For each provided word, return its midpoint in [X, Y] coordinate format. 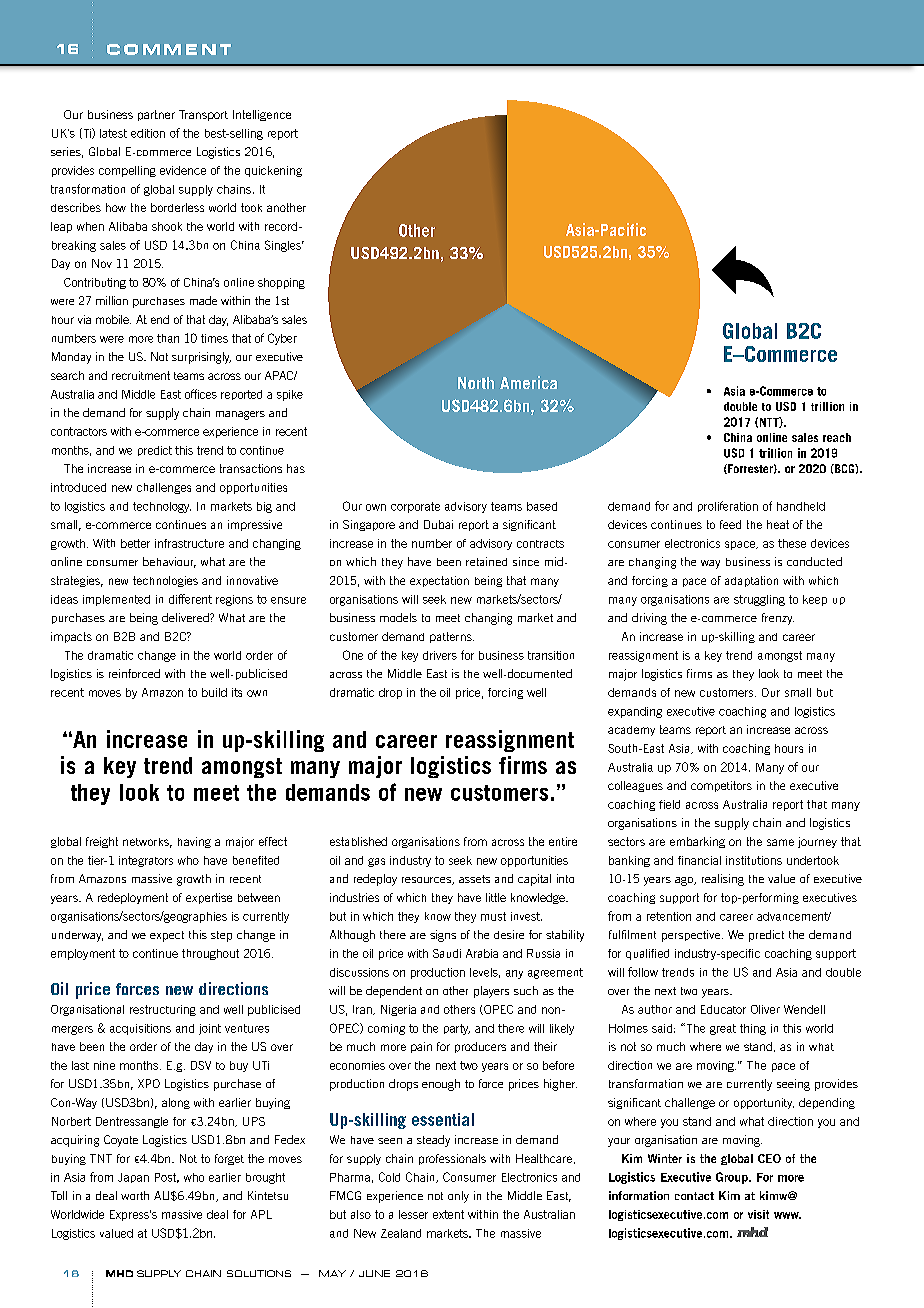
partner [156, 115]
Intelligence [262, 115]
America [528, 382]
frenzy [778, 619]
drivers [440, 655]
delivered [186, 617]
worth [135, 1195]
